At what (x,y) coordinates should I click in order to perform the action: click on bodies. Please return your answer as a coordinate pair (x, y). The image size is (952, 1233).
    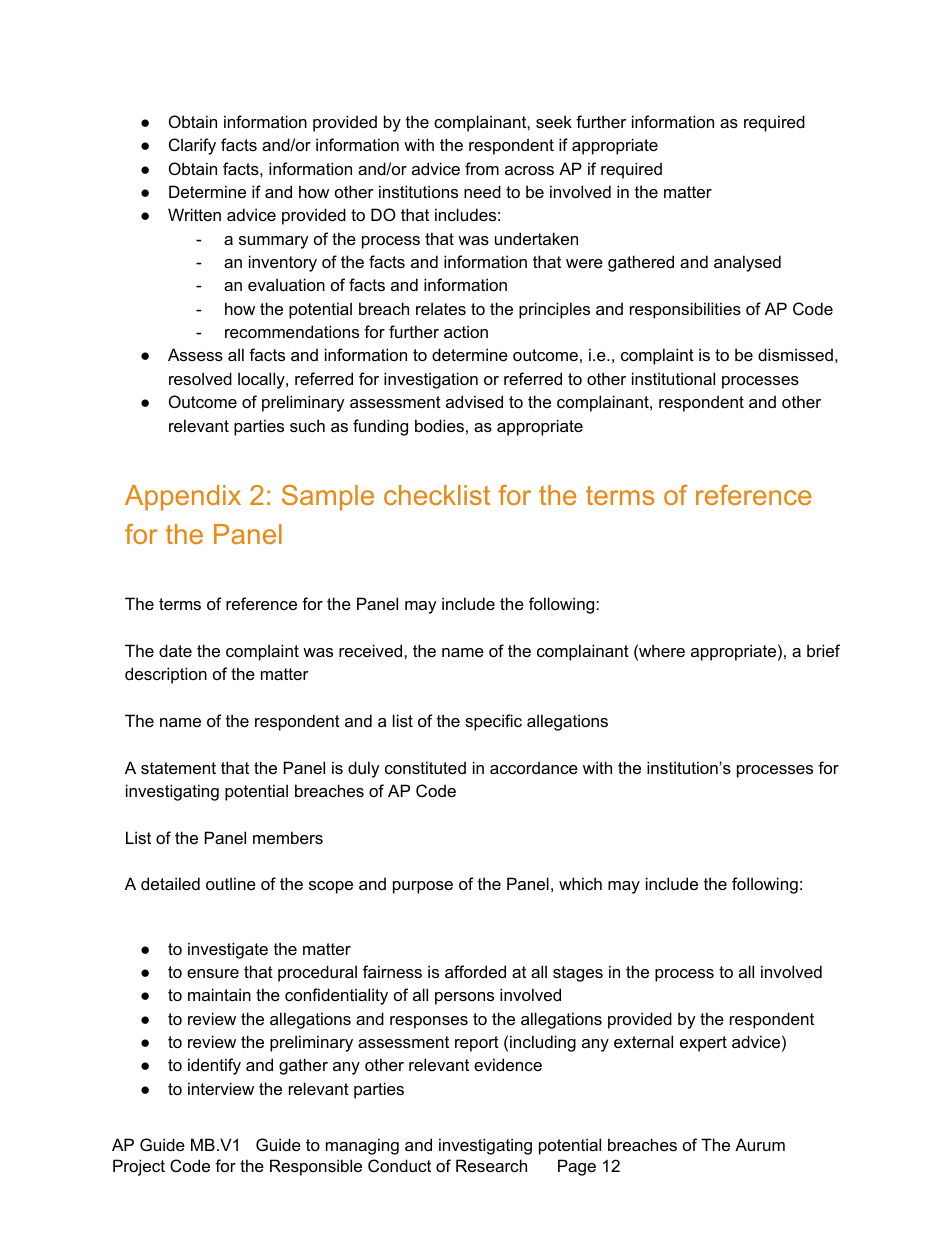
    Looking at the image, I should click on (439, 425).
